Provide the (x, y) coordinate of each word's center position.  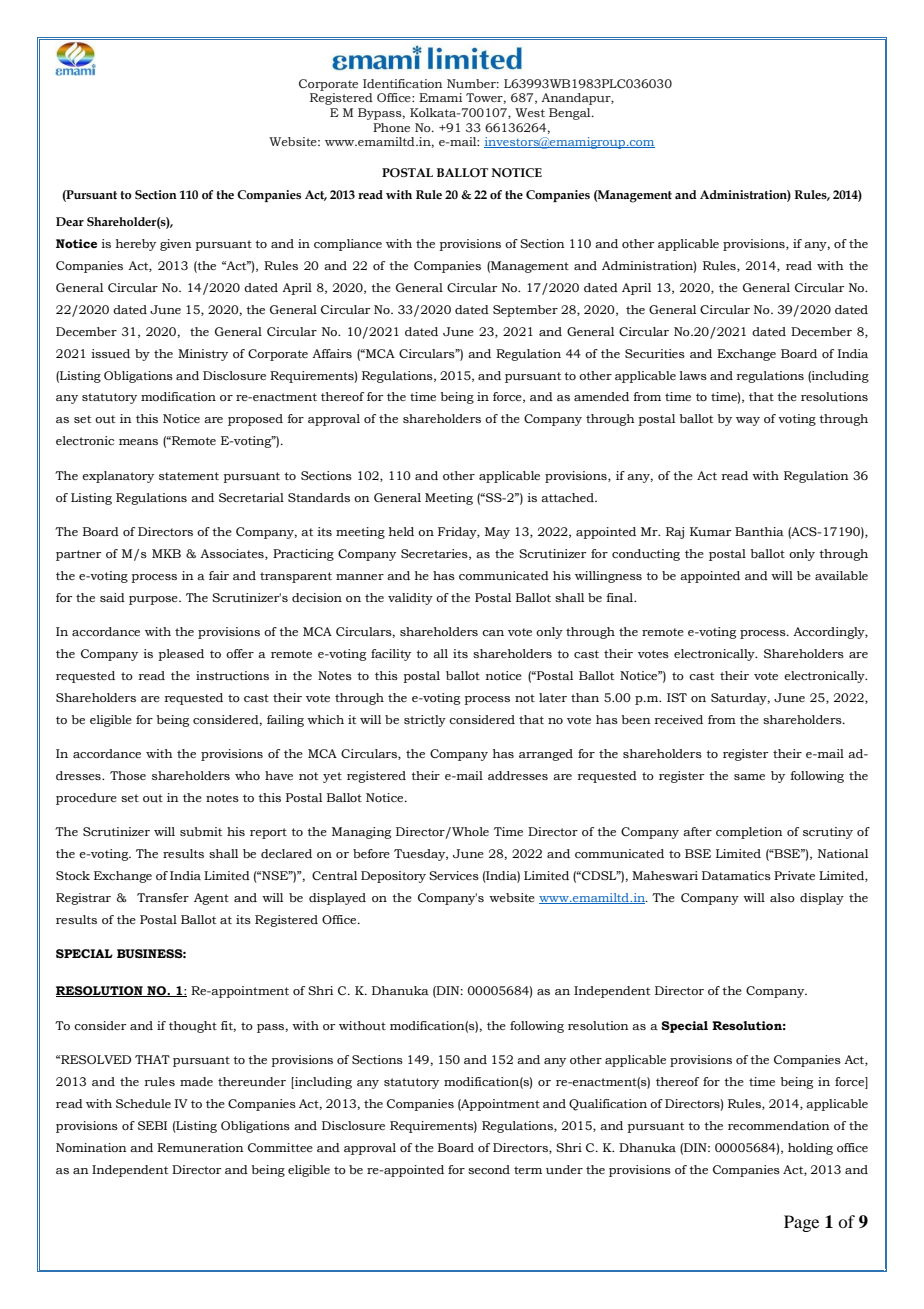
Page (801, 1223)
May (497, 533)
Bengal (571, 114)
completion (749, 833)
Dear (70, 221)
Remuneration (200, 1148)
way (748, 421)
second (489, 1169)
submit (201, 832)
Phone (391, 127)
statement (189, 476)
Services (454, 875)
